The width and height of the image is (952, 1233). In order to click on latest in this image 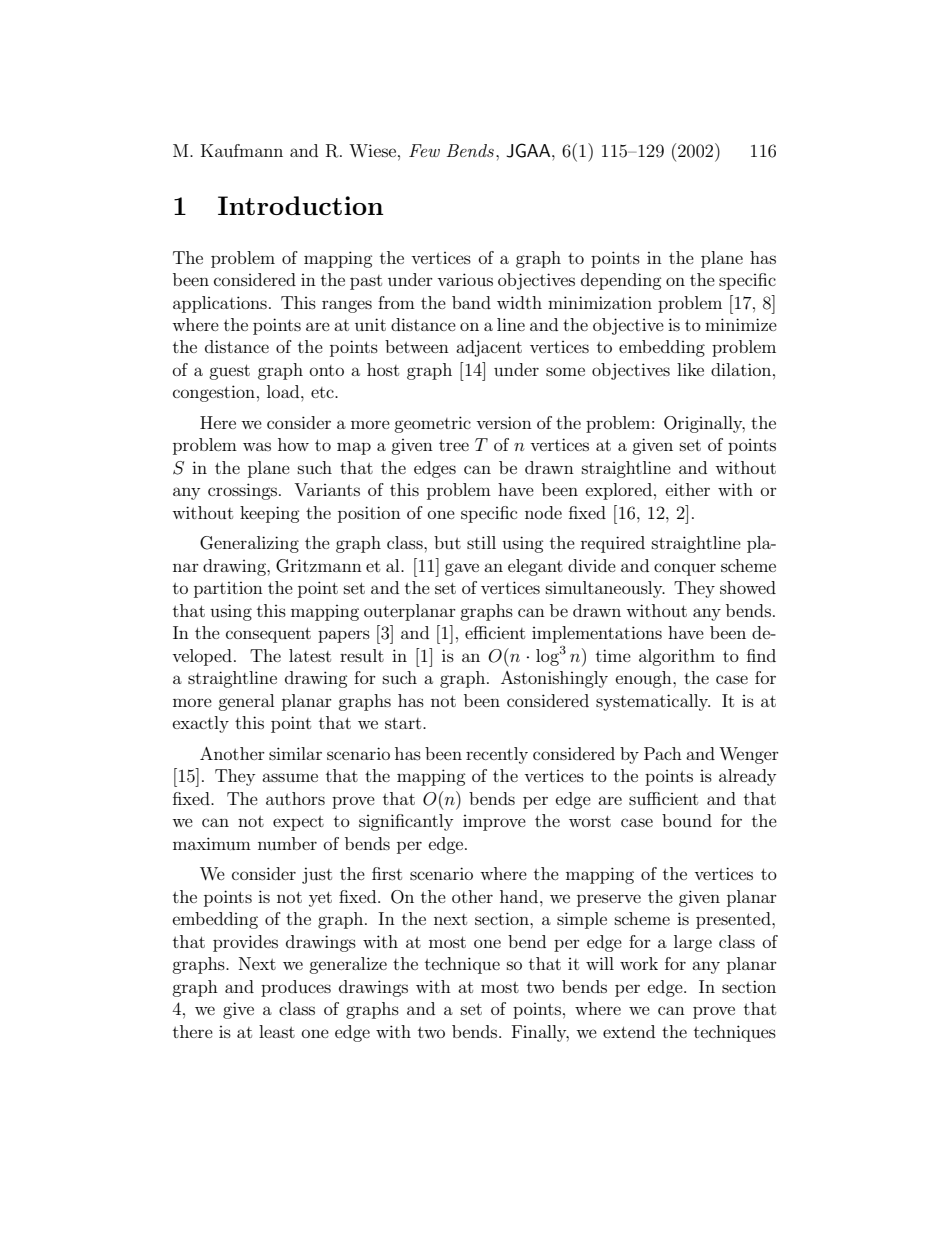, I will do `click(310, 655)`.
